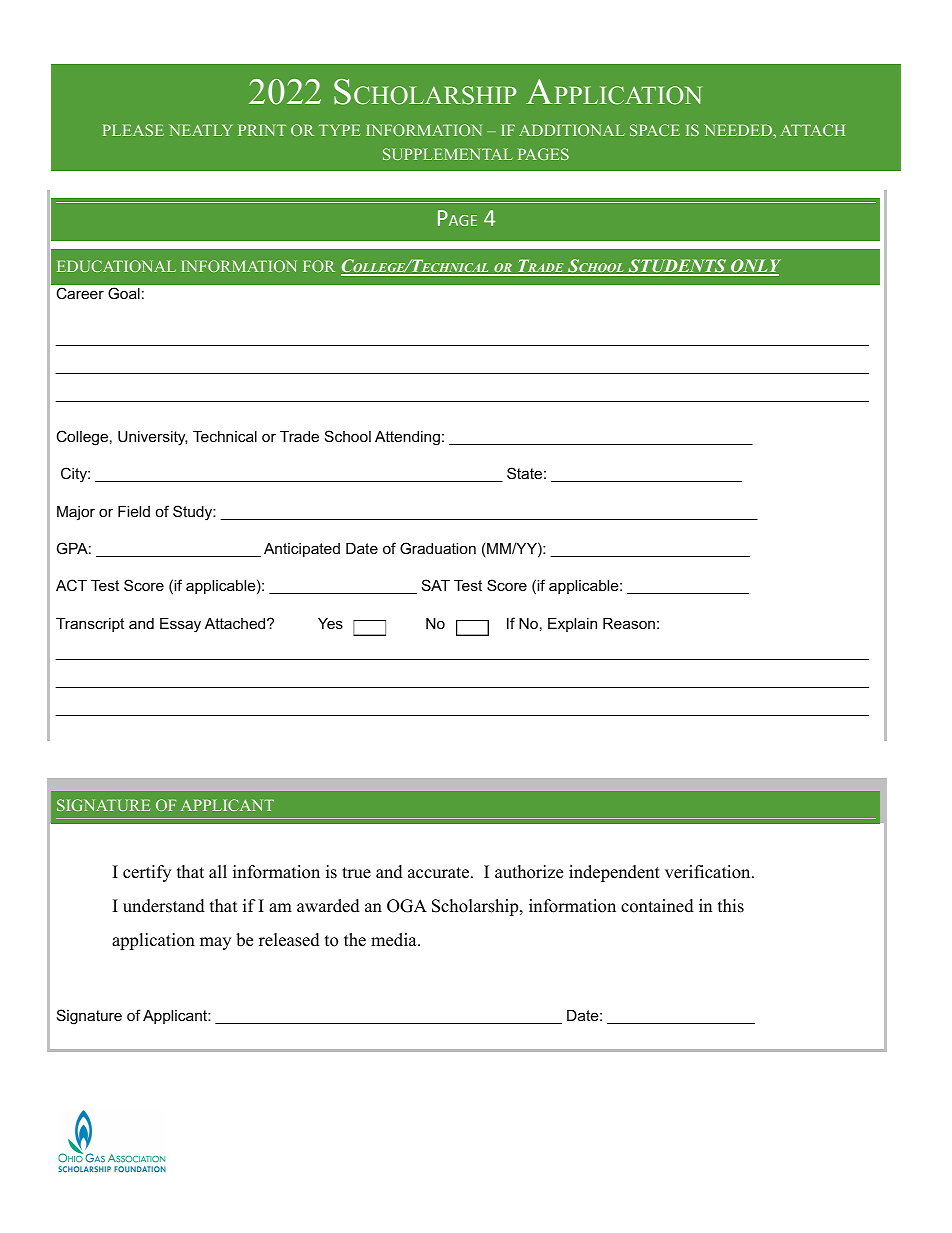 This image has height=1233, width=952. Describe the element at coordinates (629, 623) in the image. I see `Reason` at that location.
